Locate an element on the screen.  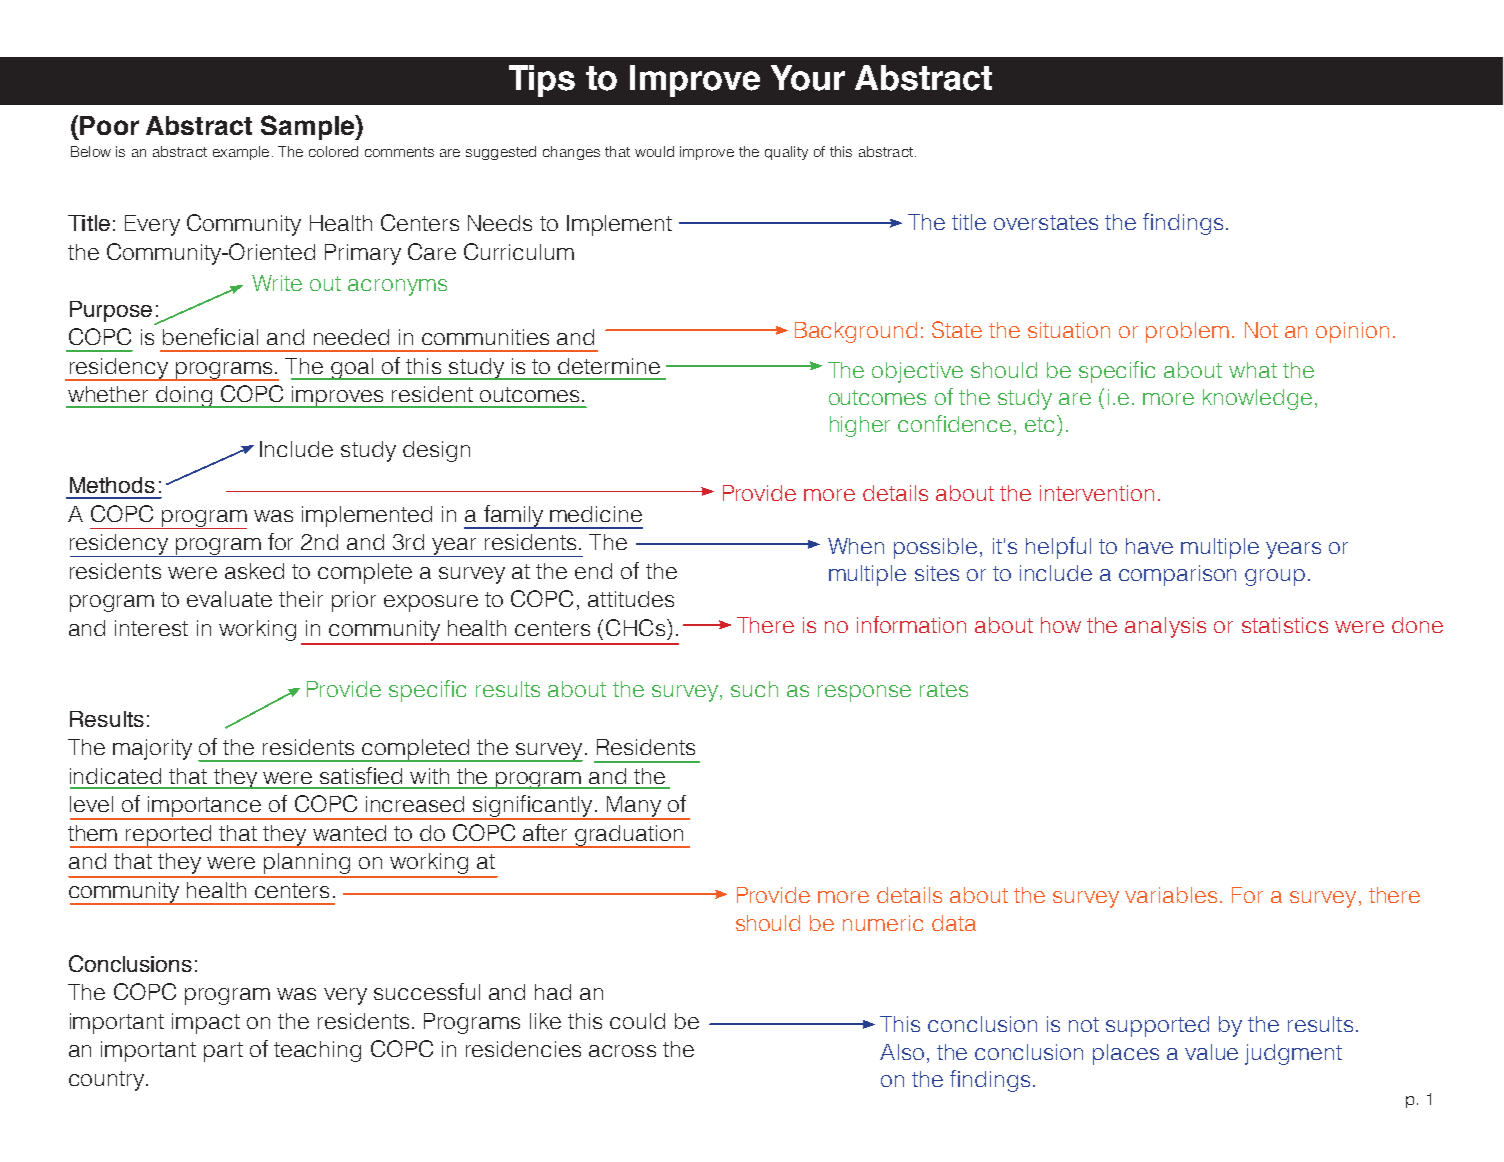
Your is located at coordinates (808, 78).
